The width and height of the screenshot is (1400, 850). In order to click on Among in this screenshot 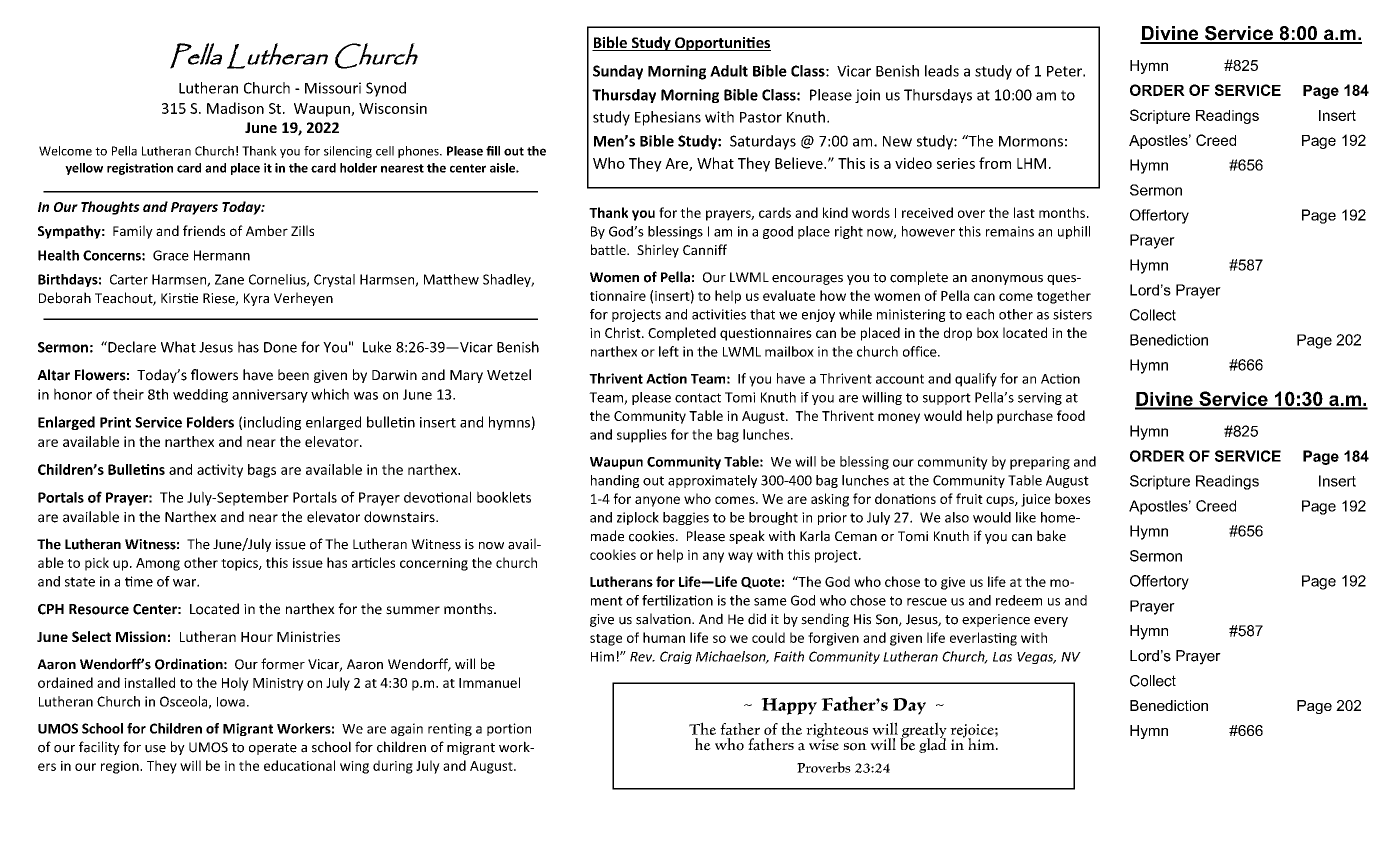, I will do `click(158, 564)`.
